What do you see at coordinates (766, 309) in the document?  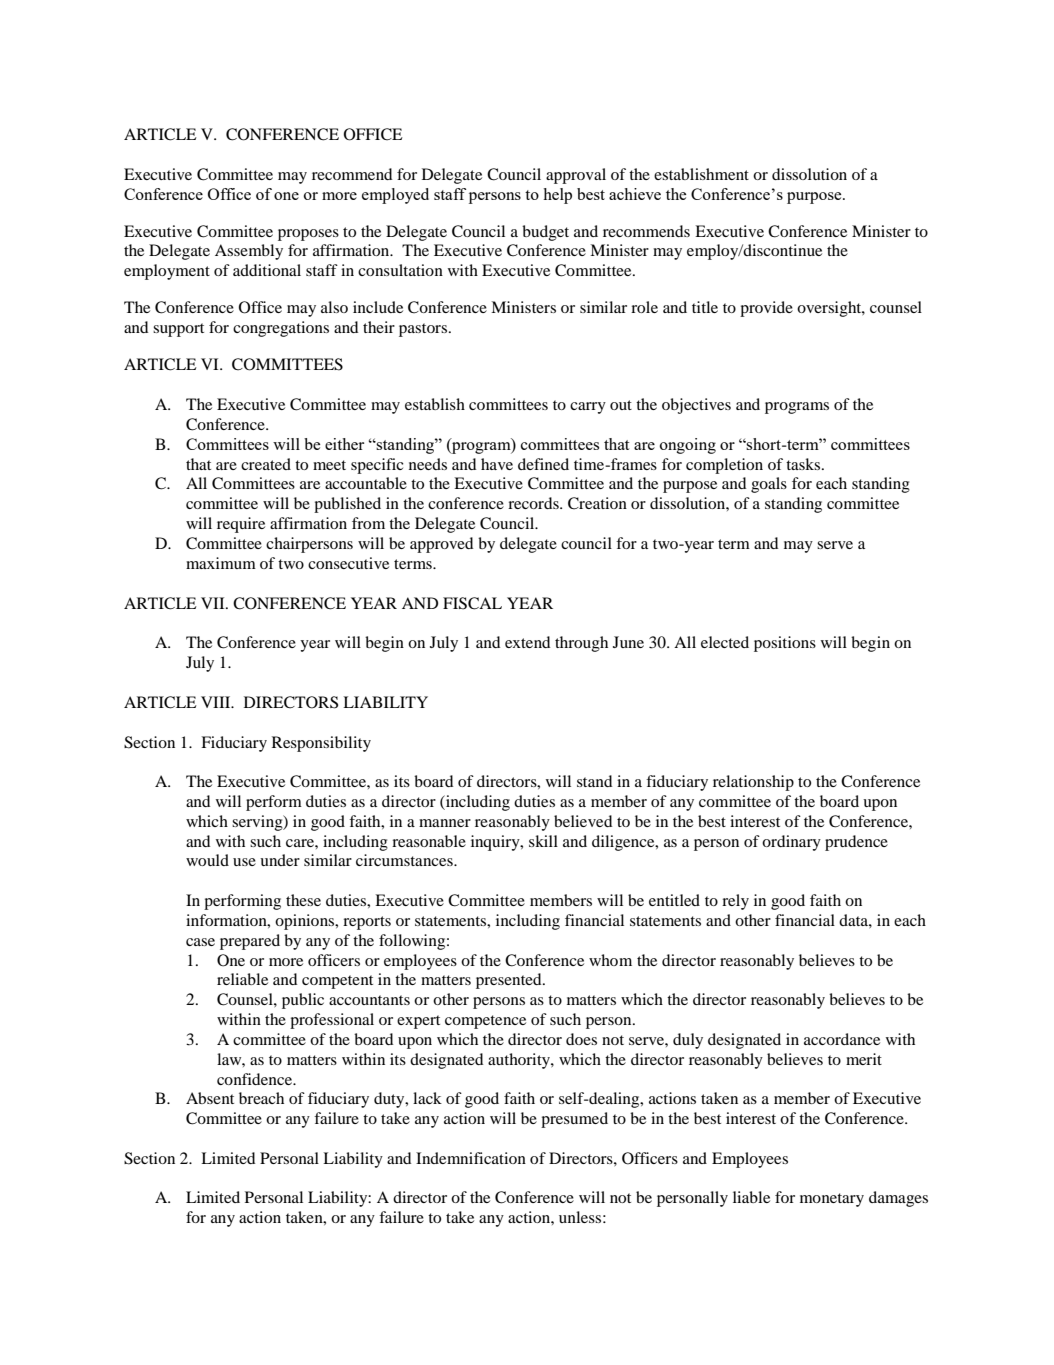 I see `provide` at bounding box center [766, 309].
